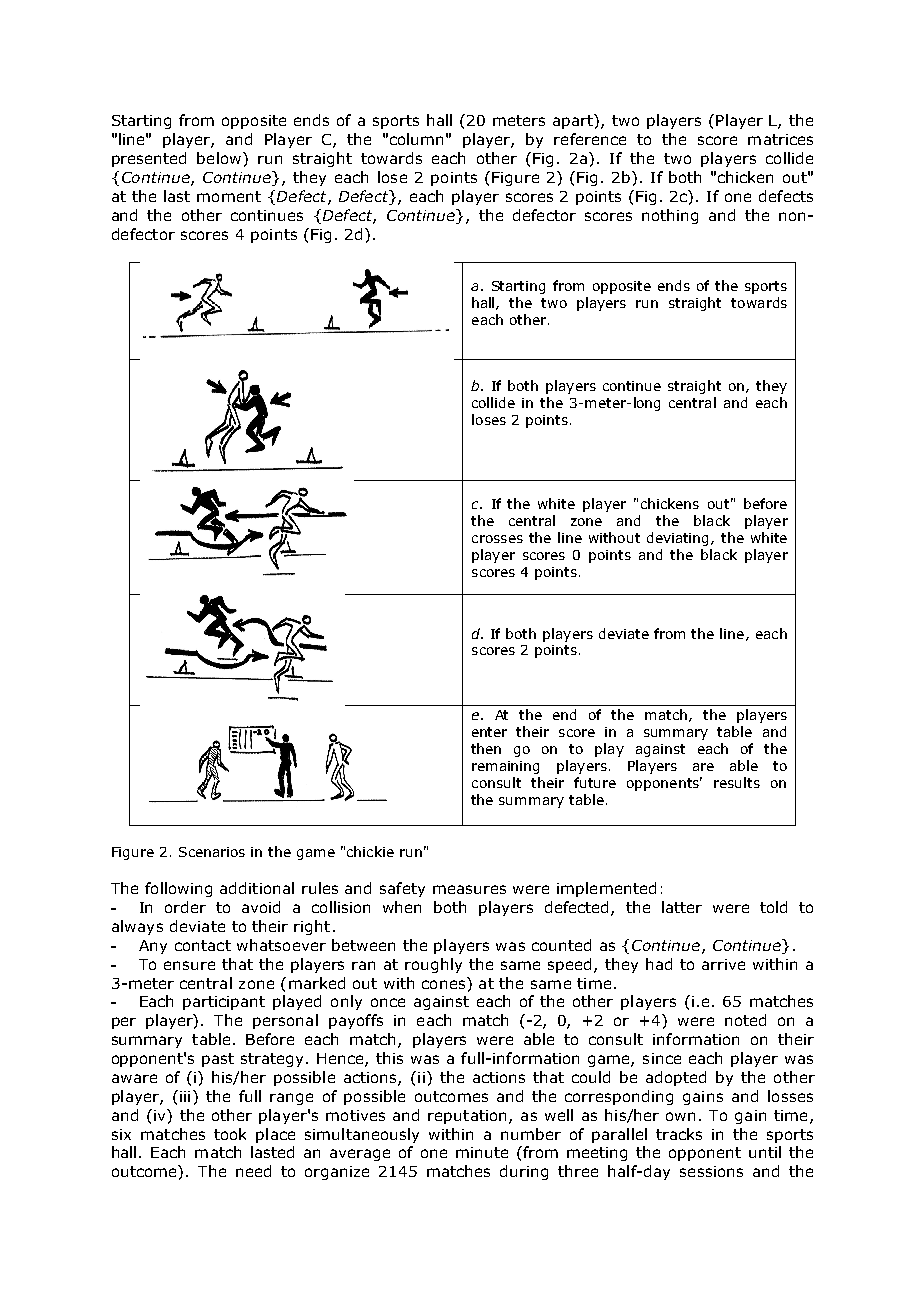 The image size is (924, 1308). What do you see at coordinates (780, 139) in the screenshot?
I see `matrices` at bounding box center [780, 139].
